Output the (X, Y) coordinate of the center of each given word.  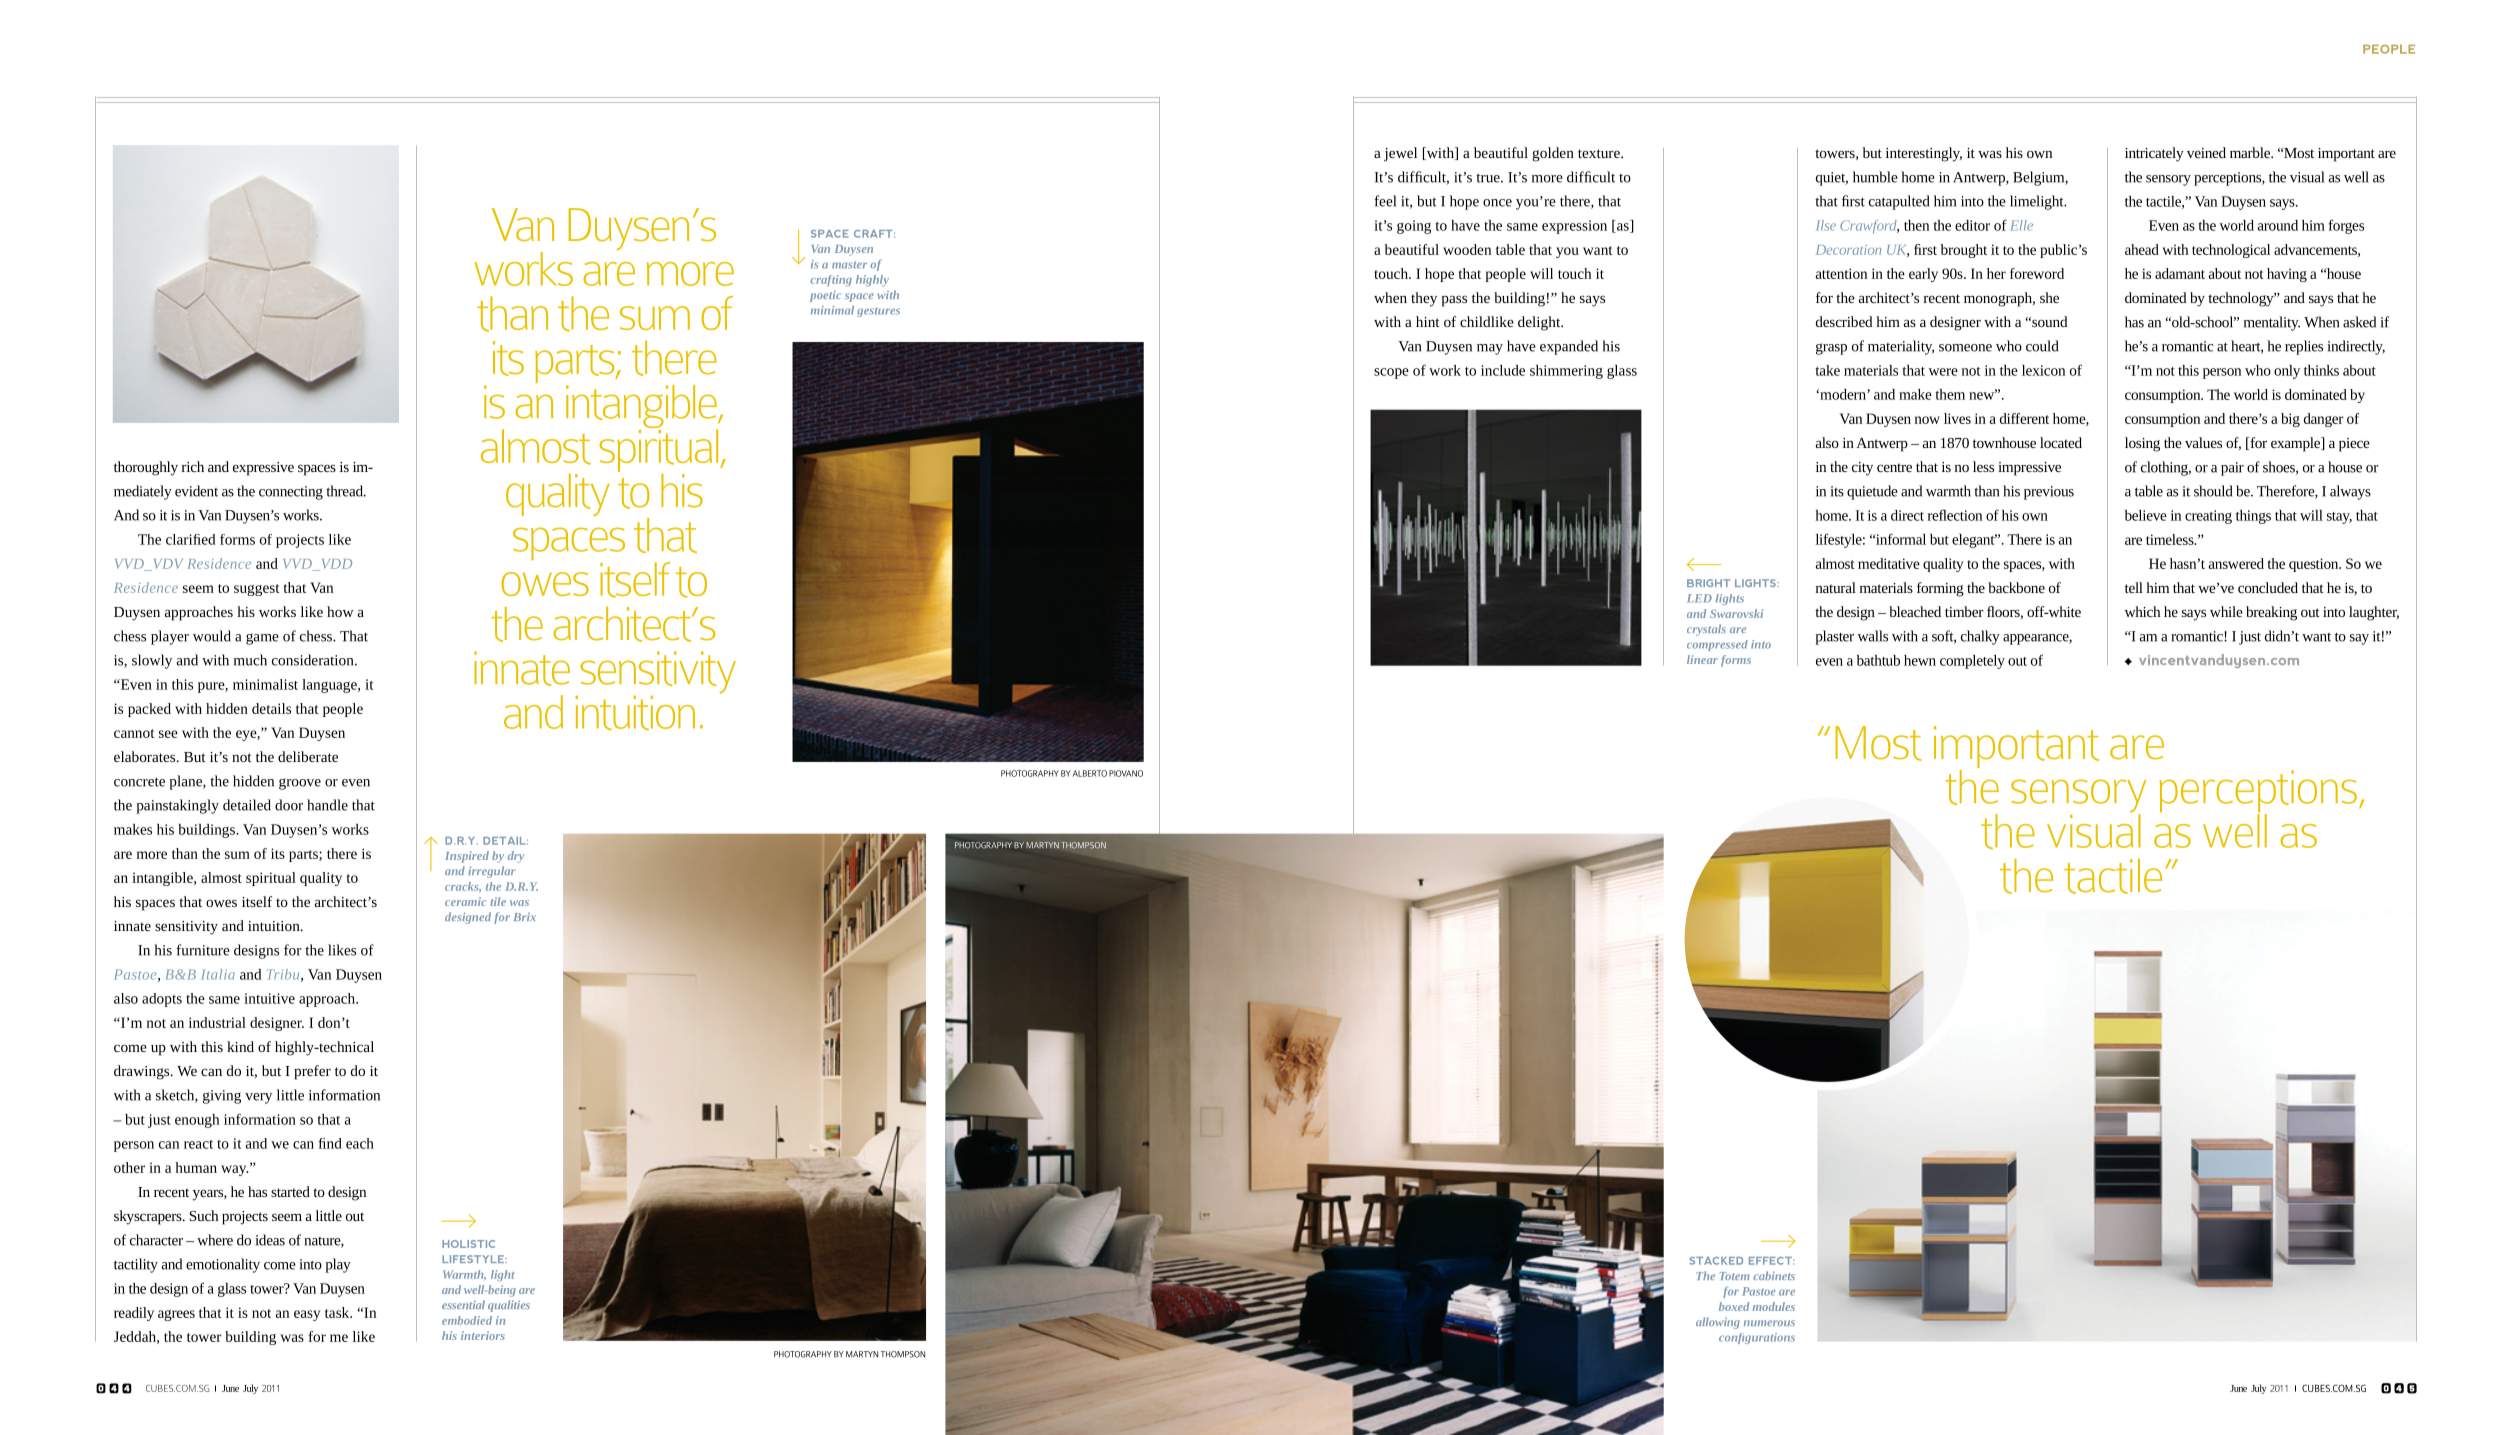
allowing (1718, 1323)
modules (1774, 1306)
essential (463, 1304)
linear (1702, 659)
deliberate (308, 756)
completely (1972, 662)
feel (1385, 201)
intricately (2154, 154)
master (849, 265)
